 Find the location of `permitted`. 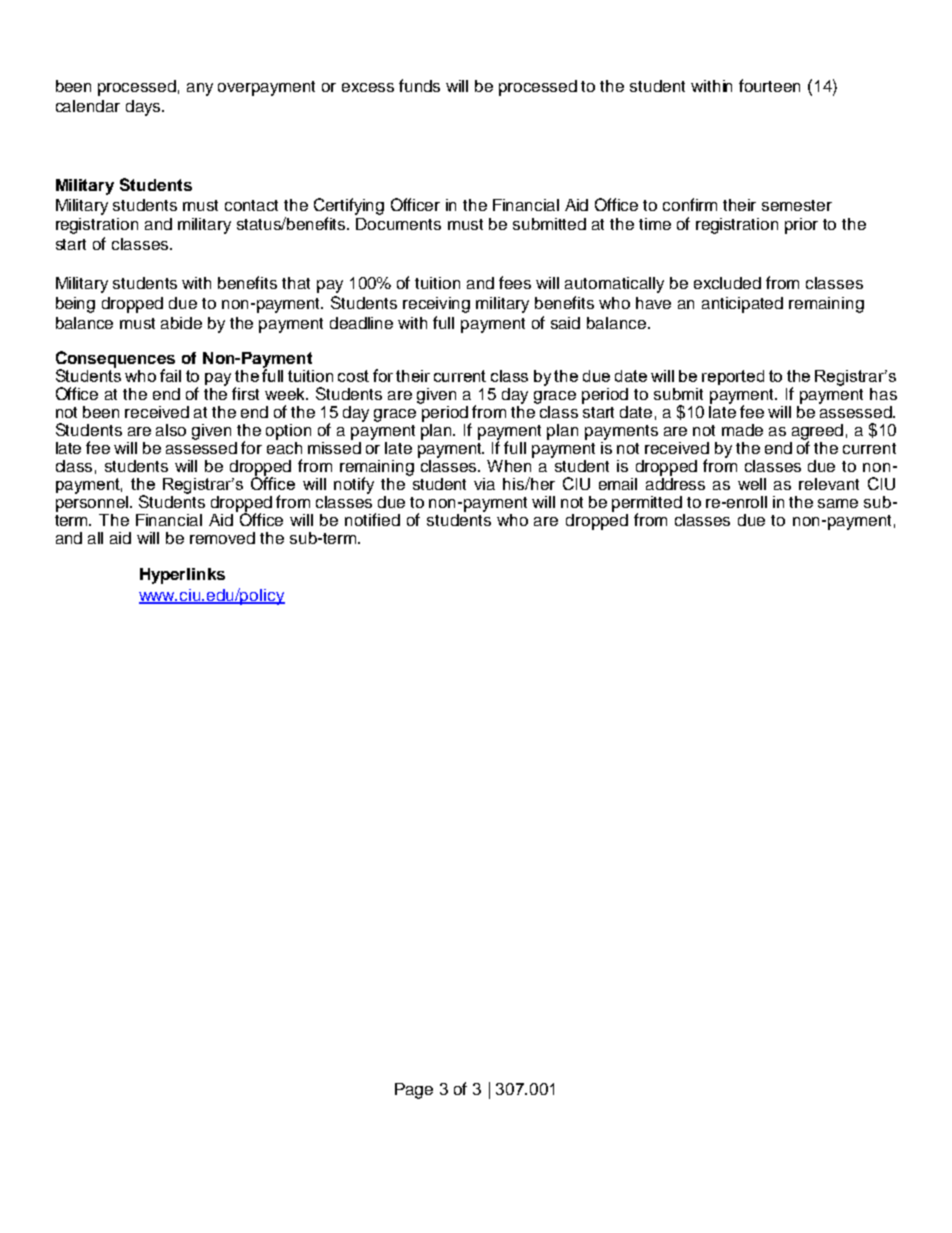

permitted is located at coordinates (647, 505).
